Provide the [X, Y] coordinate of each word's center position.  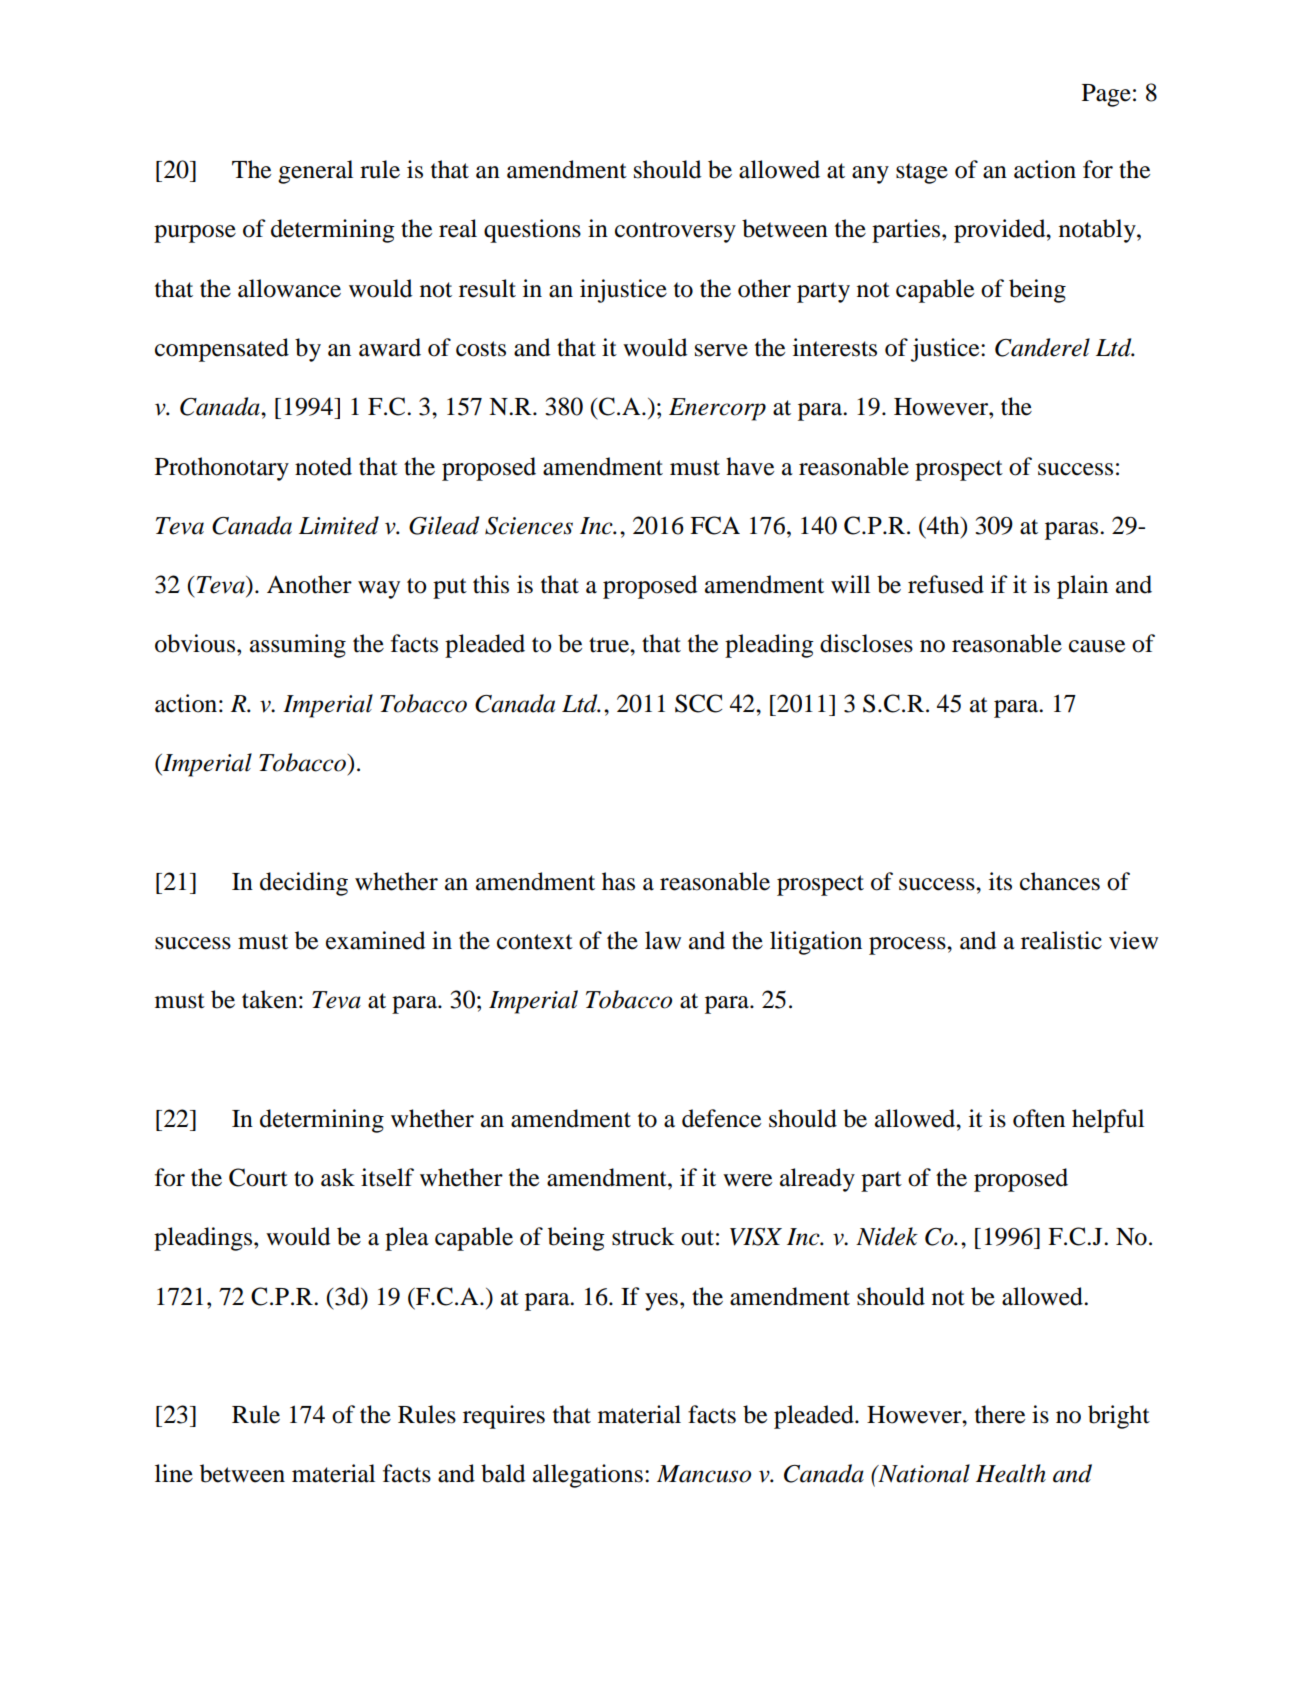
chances [1060, 881]
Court [258, 1177]
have [750, 466]
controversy [675, 232]
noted [323, 466]
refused [946, 584]
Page [1106, 95]
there [1000, 1414]
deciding [304, 884]
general [315, 172]
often [1039, 1118]
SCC [698, 703]
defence [721, 1118]
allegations [588, 1476]
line [174, 1473]
